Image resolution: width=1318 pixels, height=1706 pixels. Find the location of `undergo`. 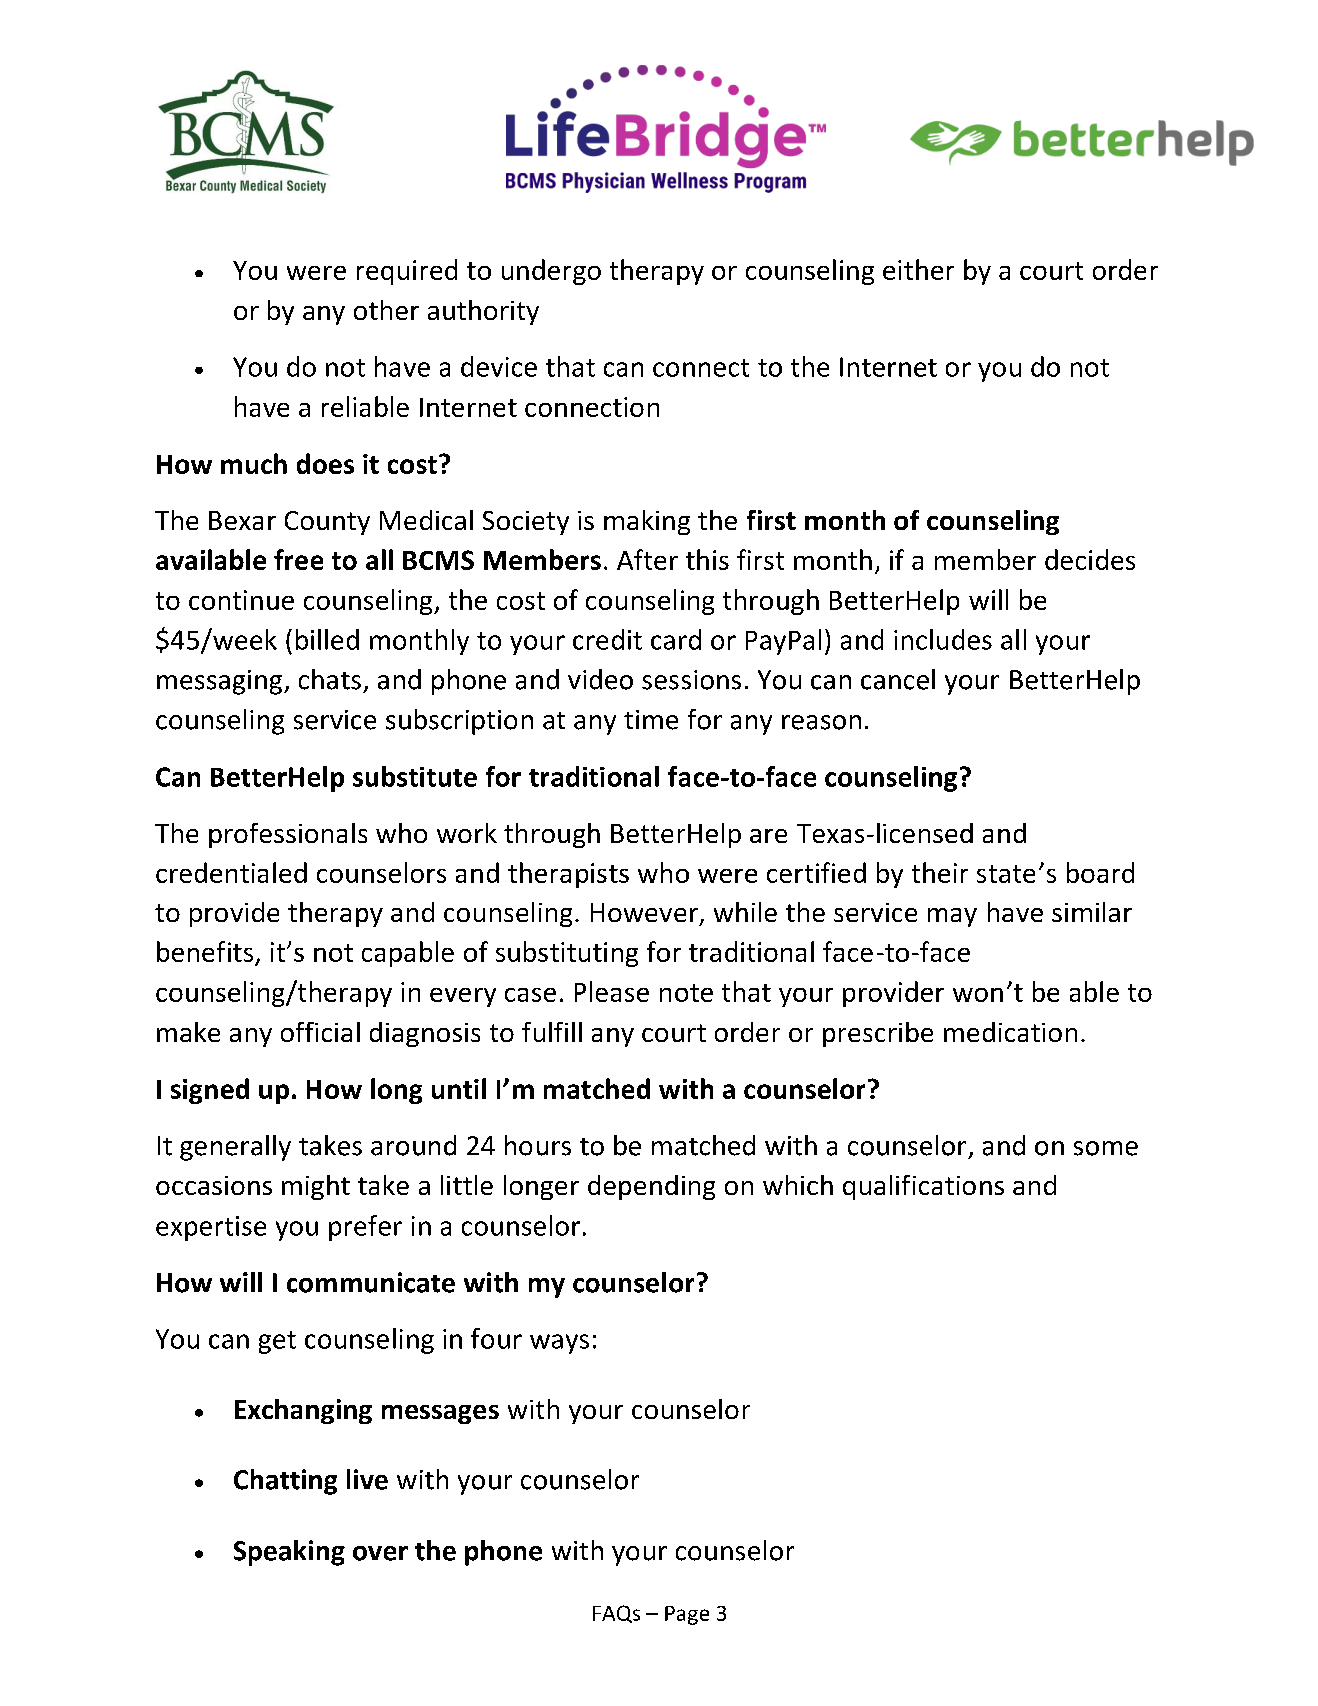

undergo is located at coordinates (551, 272).
